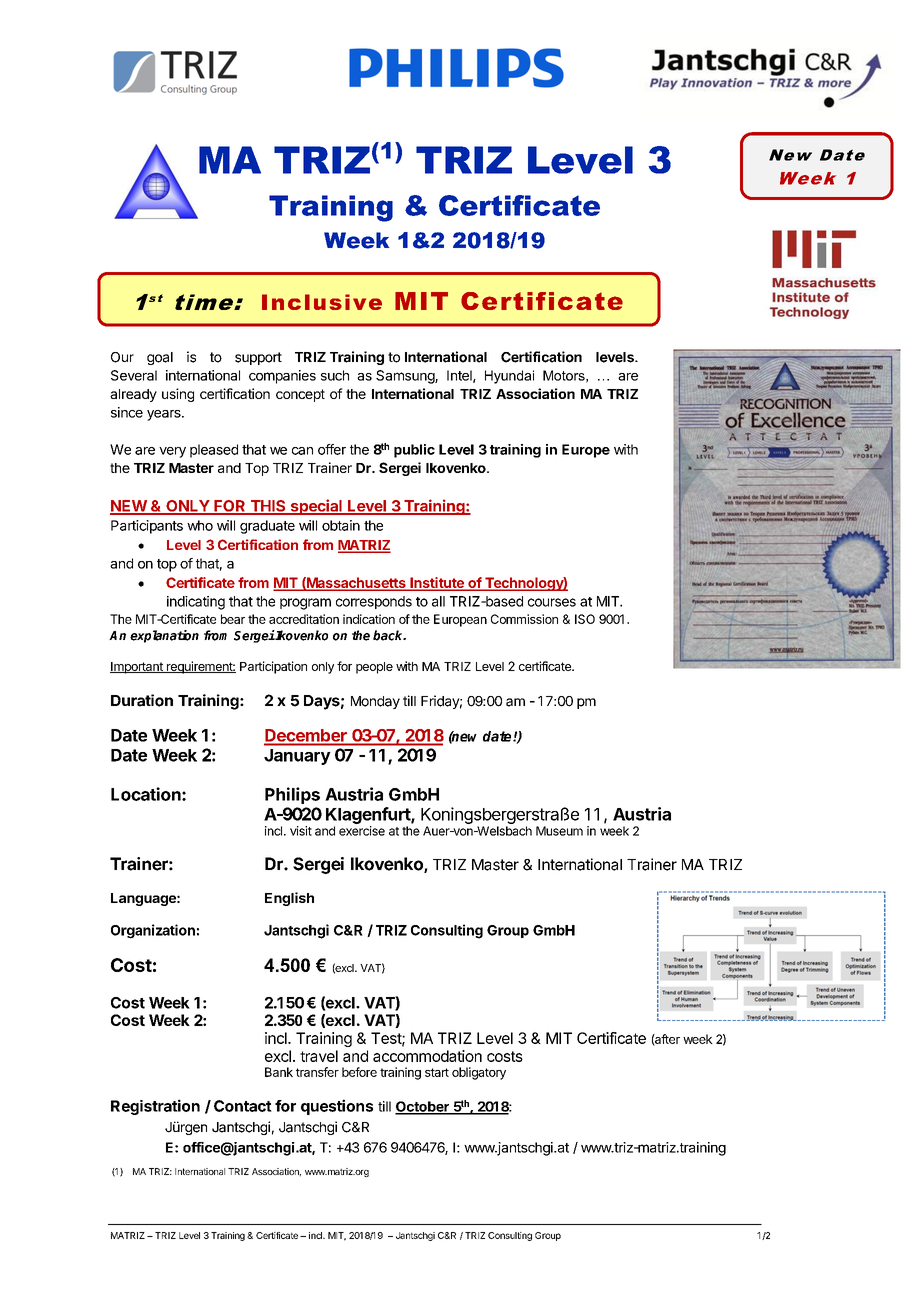  Describe the element at coordinates (142, 700) in the screenshot. I see `Duration` at that location.
